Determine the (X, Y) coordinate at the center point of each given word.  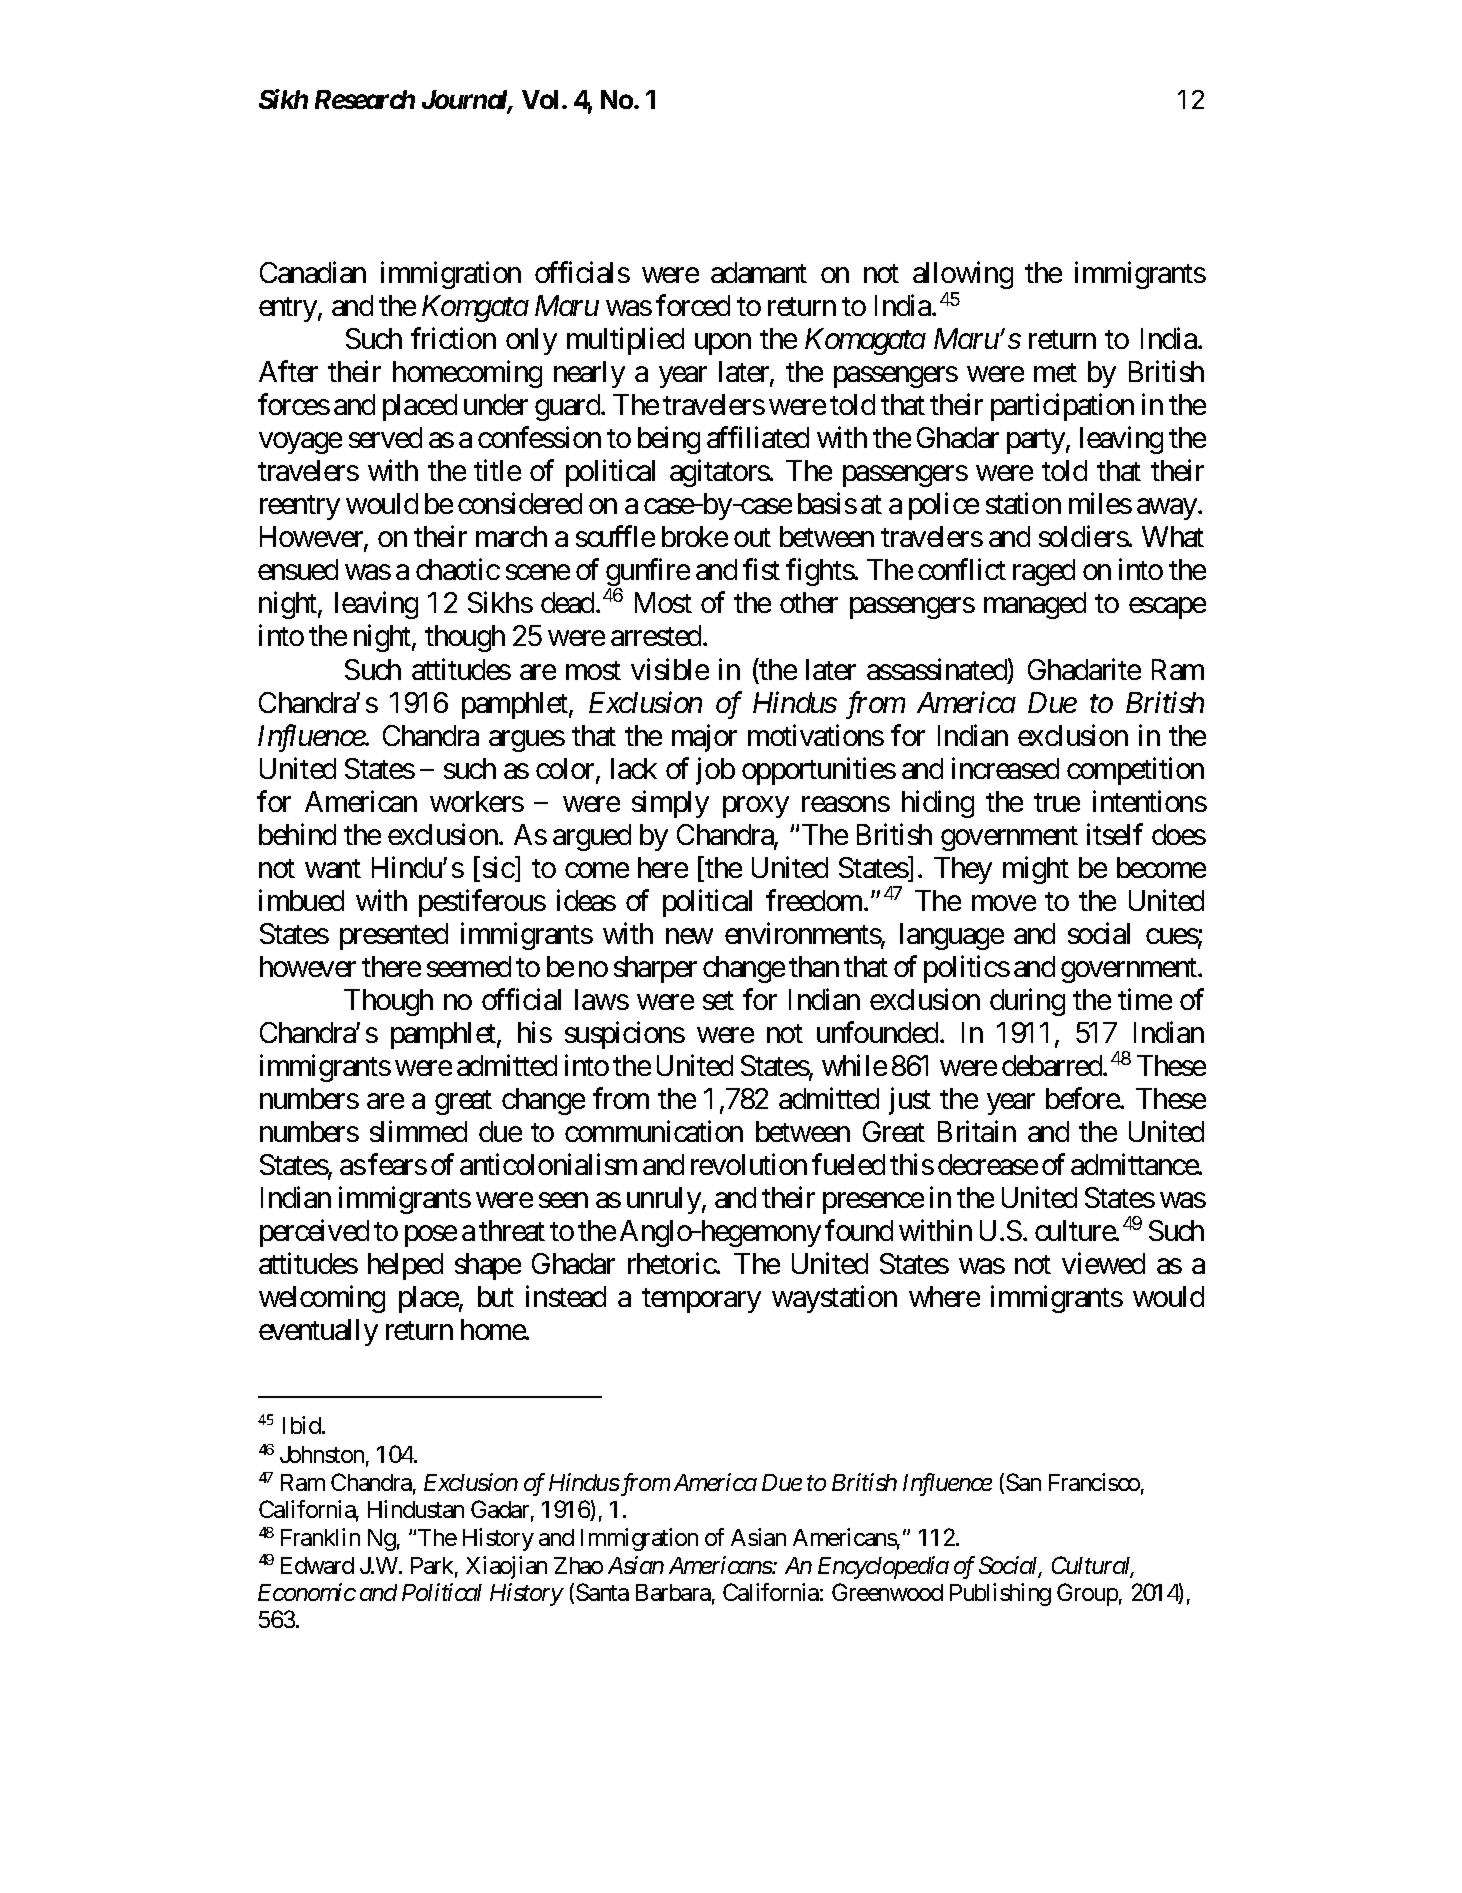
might (1036, 870)
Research (365, 99)
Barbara (673, 1592)
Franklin (320, 1537)
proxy (756, 807)
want (333, 868)
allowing (963, 277)
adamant (759, 272)
